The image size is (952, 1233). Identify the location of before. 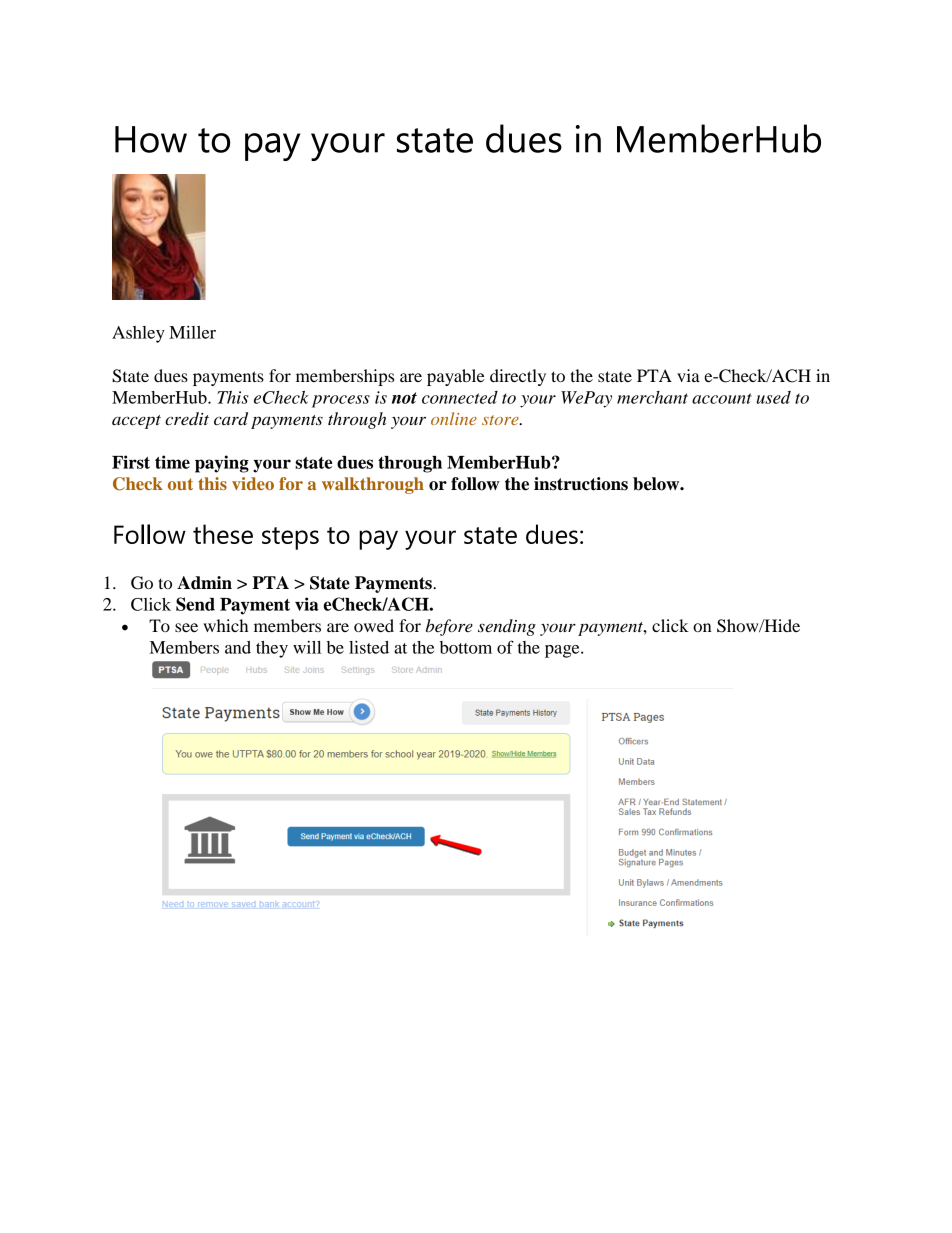
(449, 627).
